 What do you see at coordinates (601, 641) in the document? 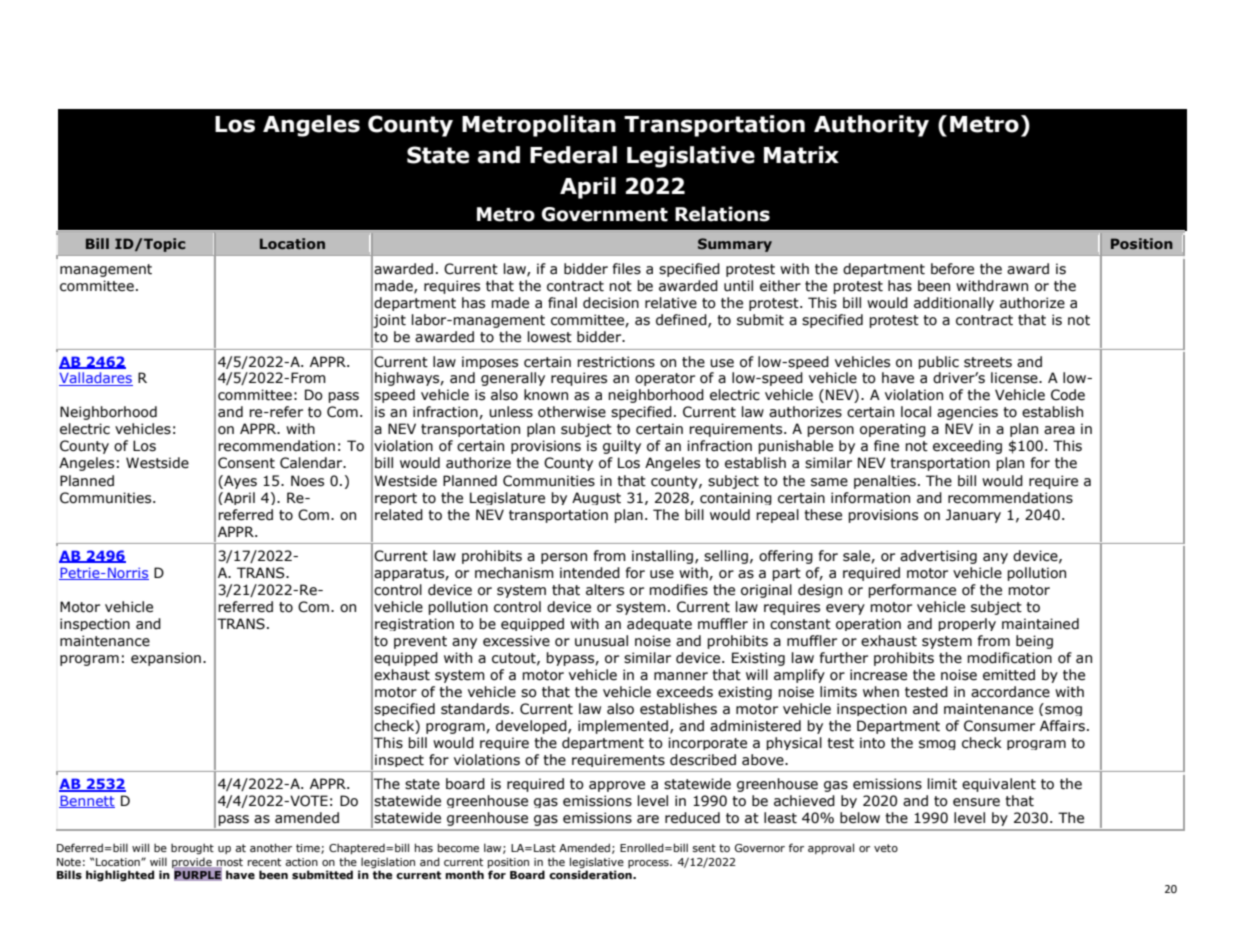
I see `unusual` at bounding box center [601, 641].
